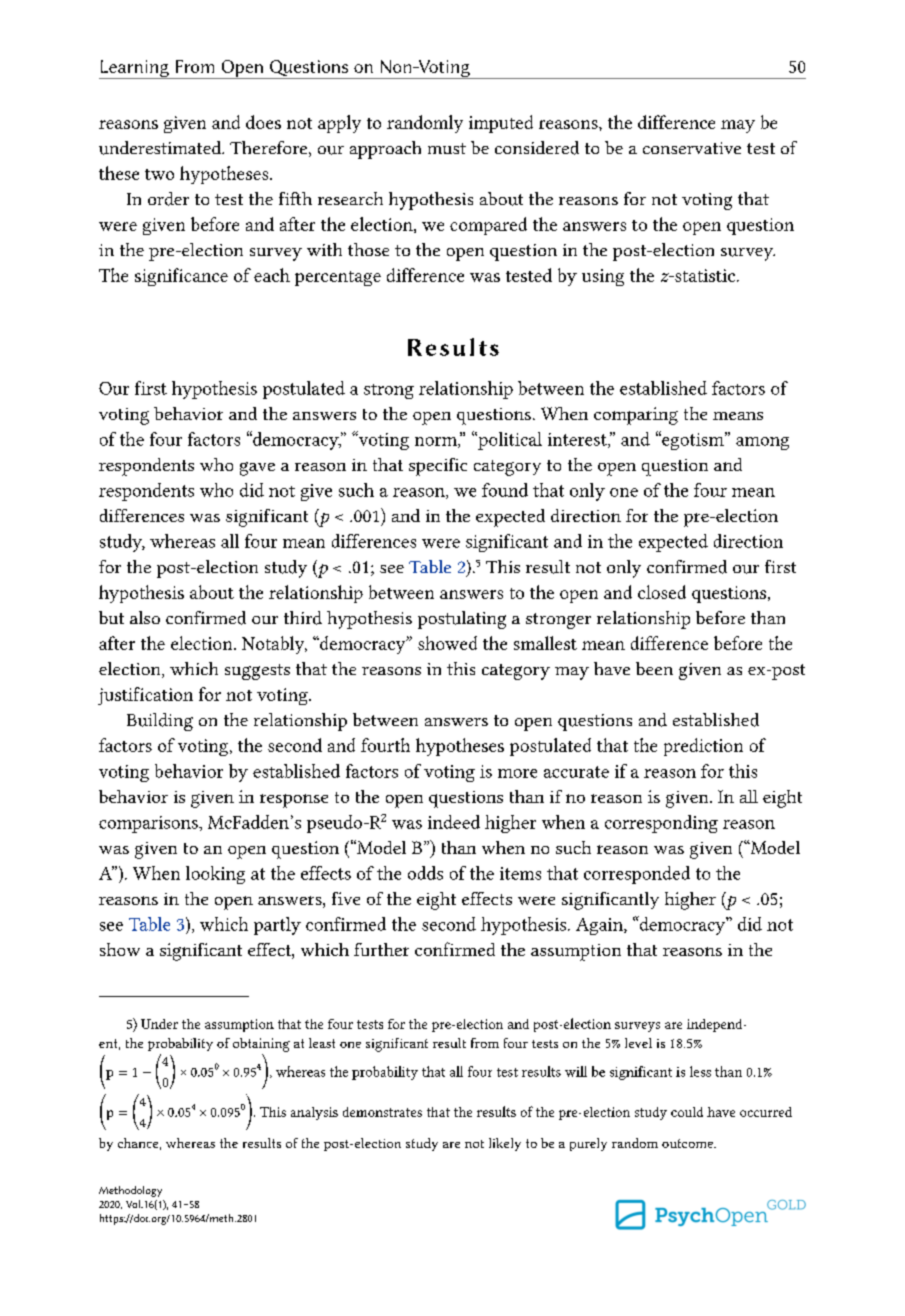  I want to click on norm, so click(437, 442).
